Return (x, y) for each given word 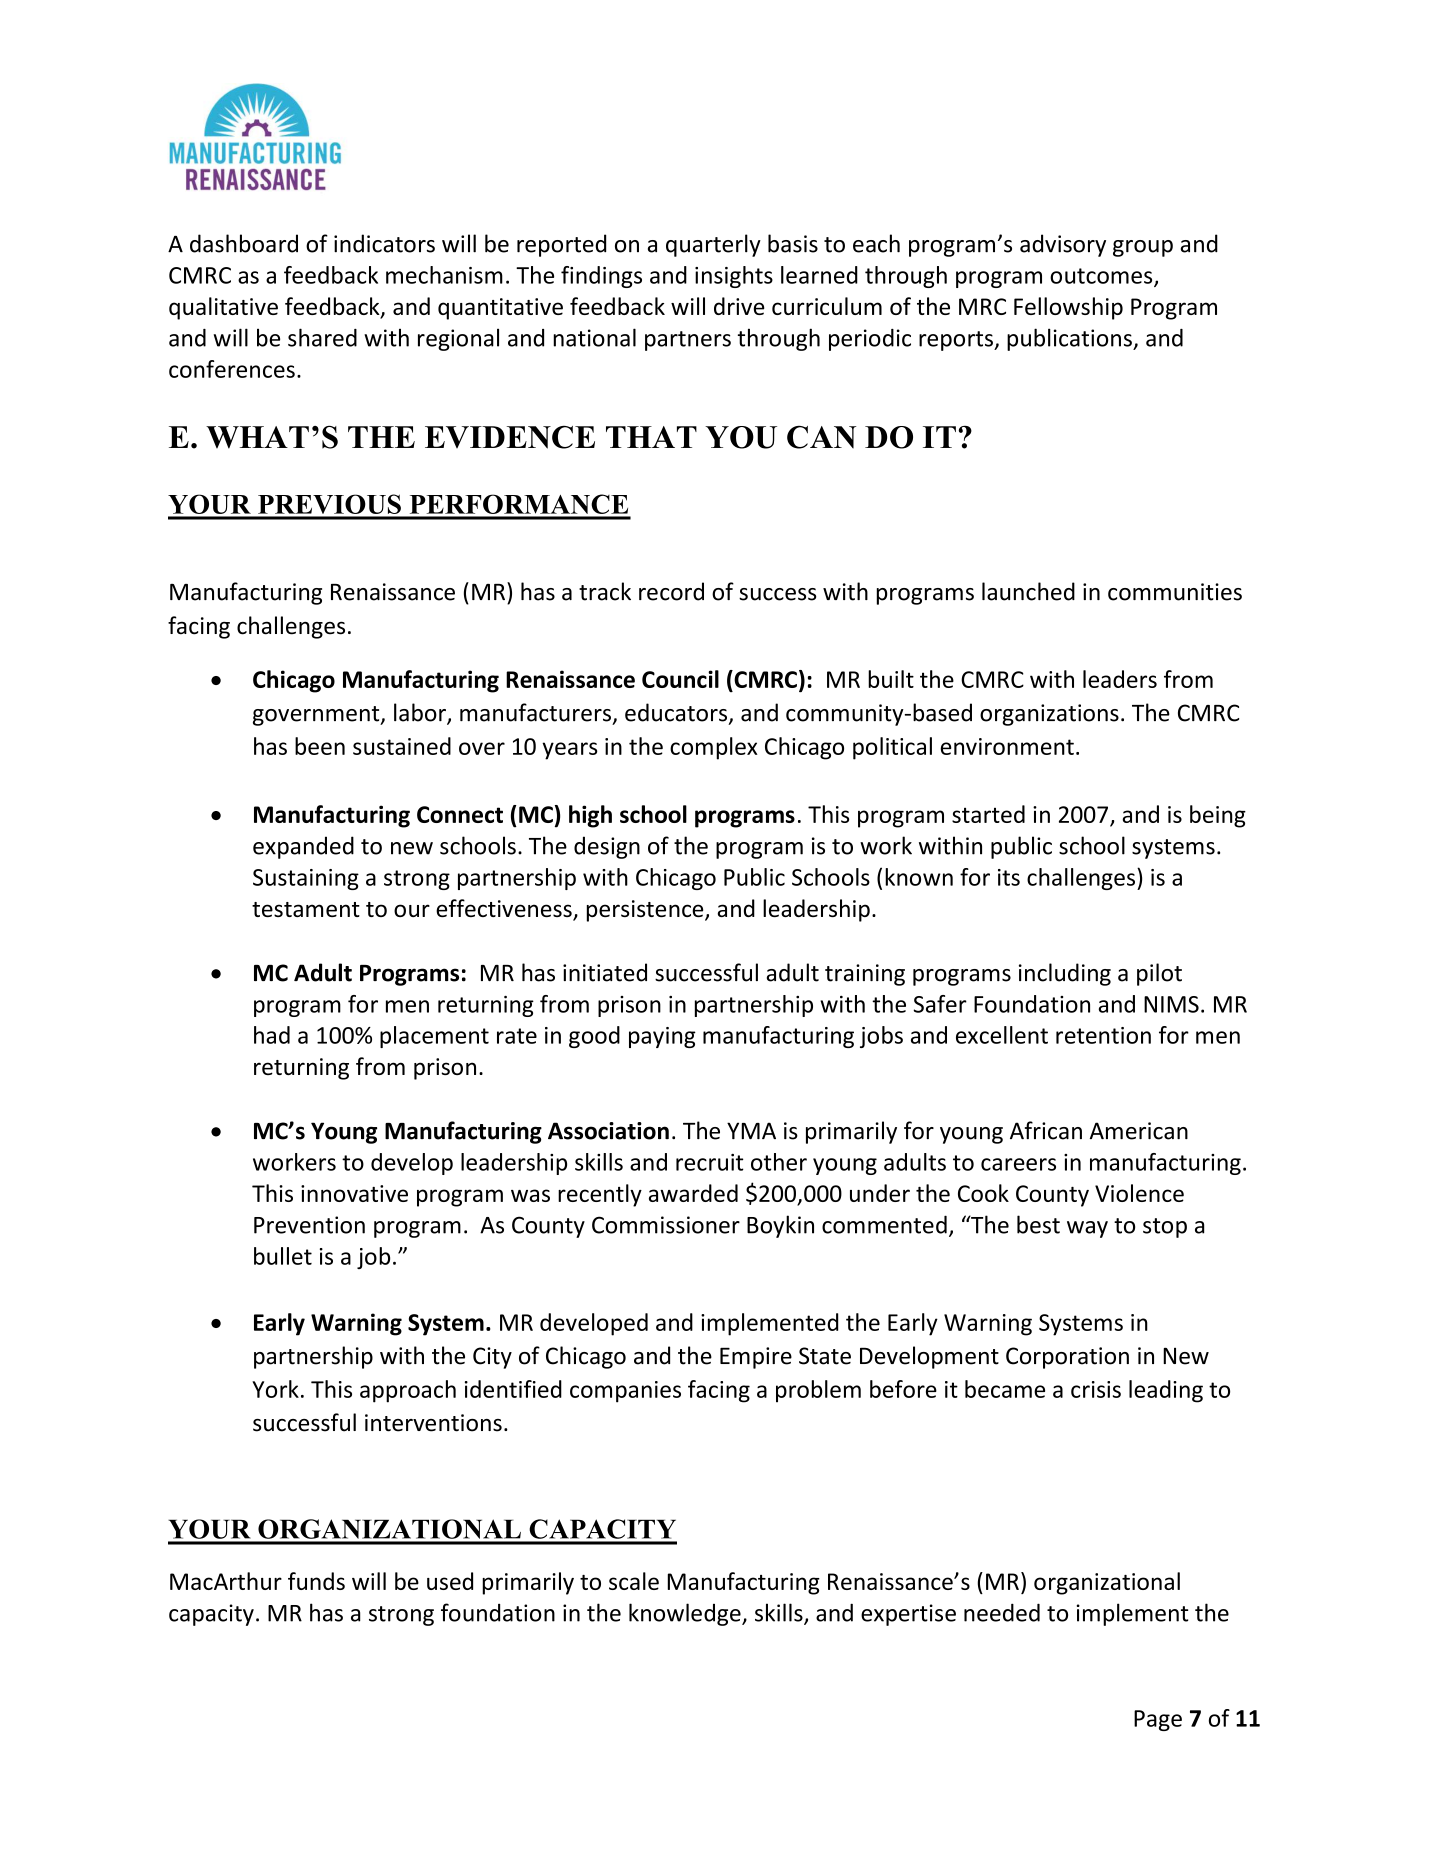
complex (714, 748)
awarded (693, 1193)
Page (1158, 1720)
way (1087, 1229)
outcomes (1102, 277)
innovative (354, 1193)
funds (316, 1581)
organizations (1049, 715)
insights (734, 277)
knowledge (686, 1614)
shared (322, 337)
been (320, 746)
